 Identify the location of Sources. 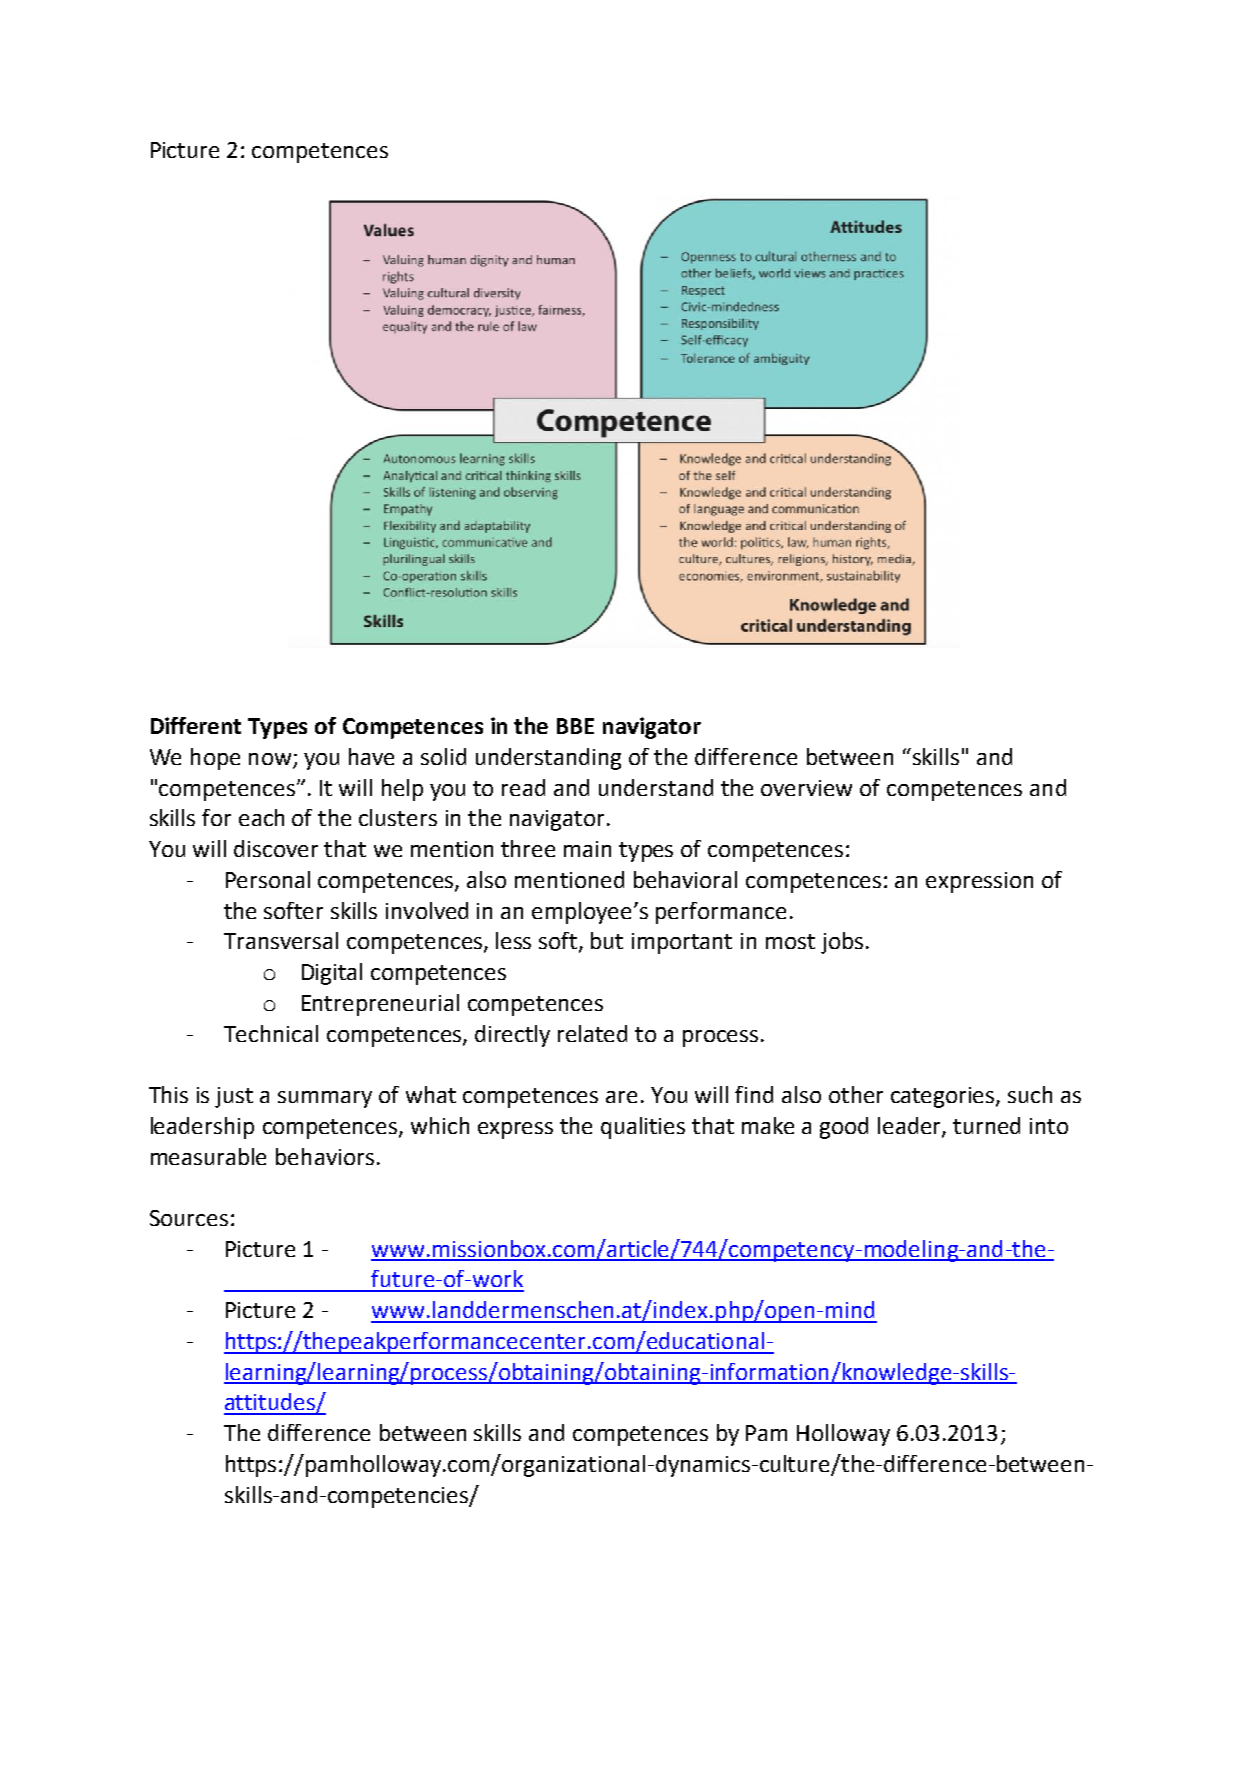
(189, 1218).
